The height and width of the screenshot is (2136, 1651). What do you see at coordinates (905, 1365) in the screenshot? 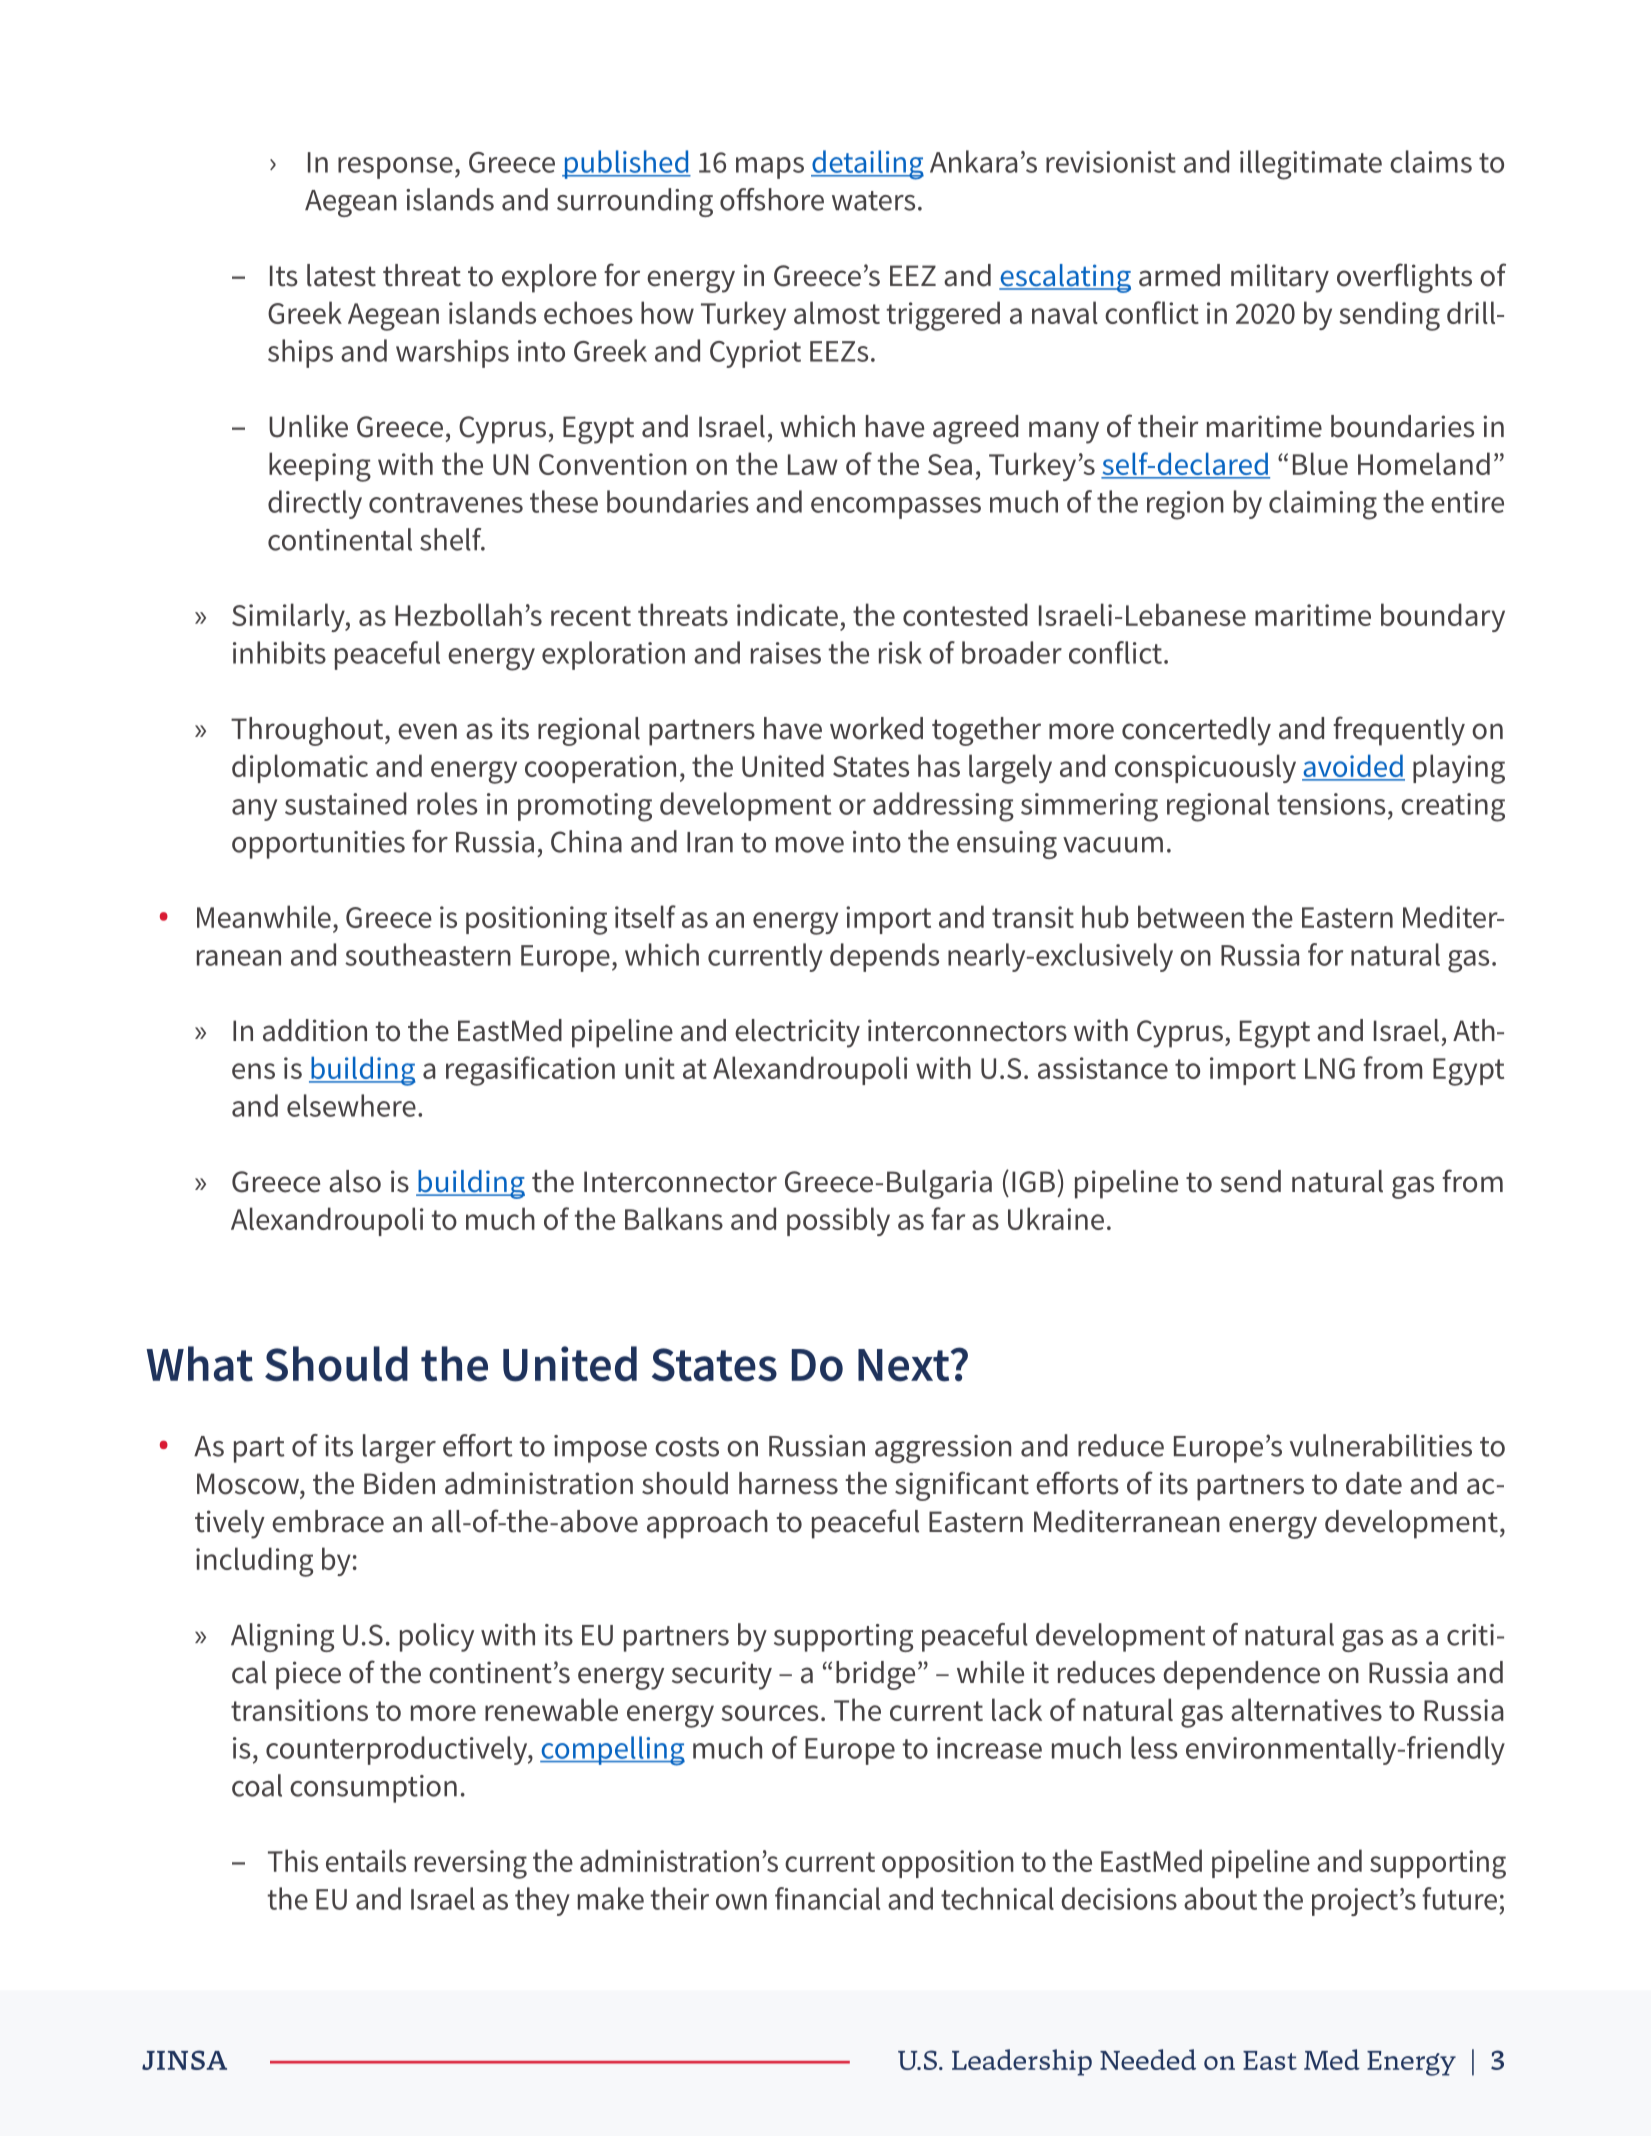
I see `Next` at bounding box center [905, 1365].
